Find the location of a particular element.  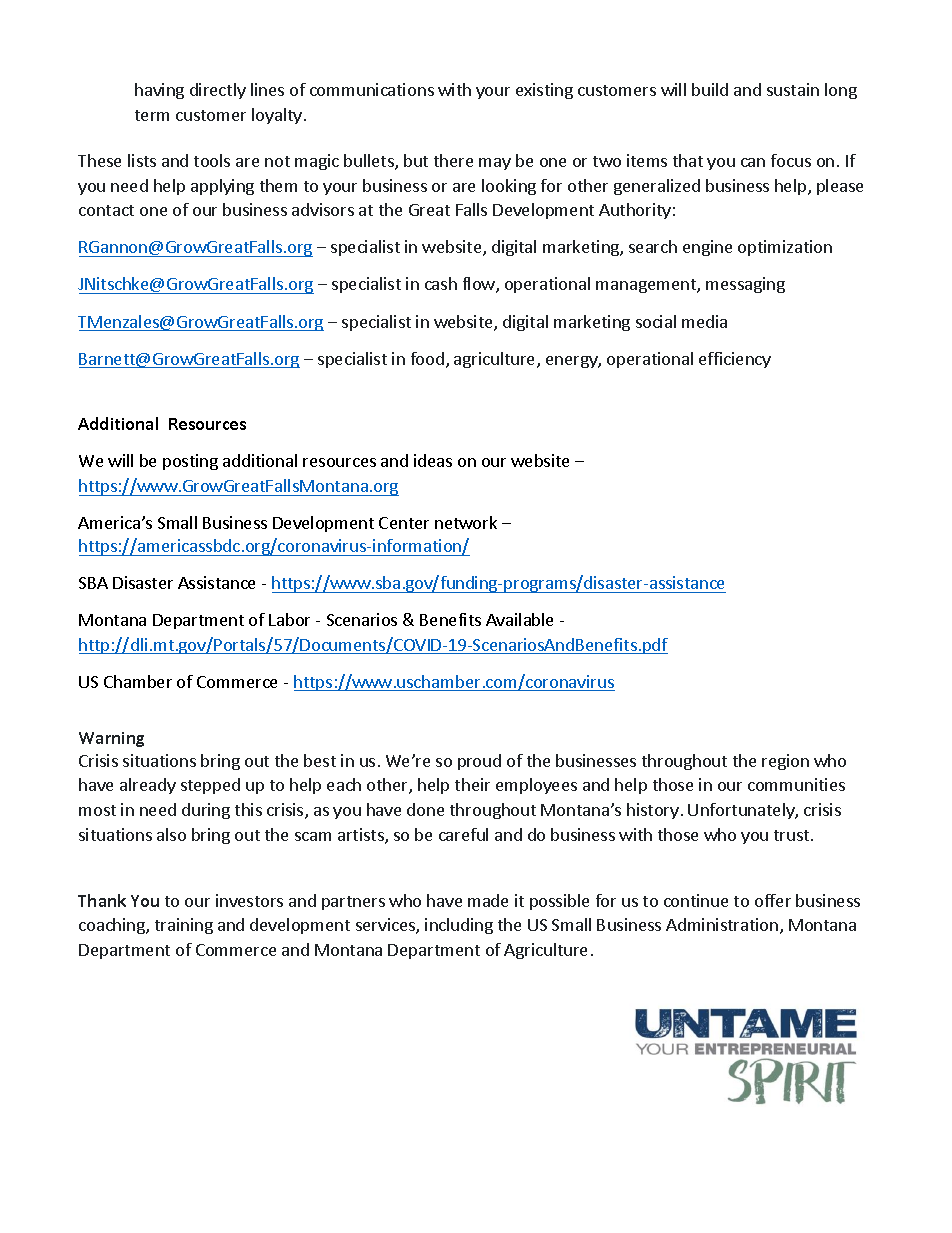

Warning is located at coordinates (111, 739).
